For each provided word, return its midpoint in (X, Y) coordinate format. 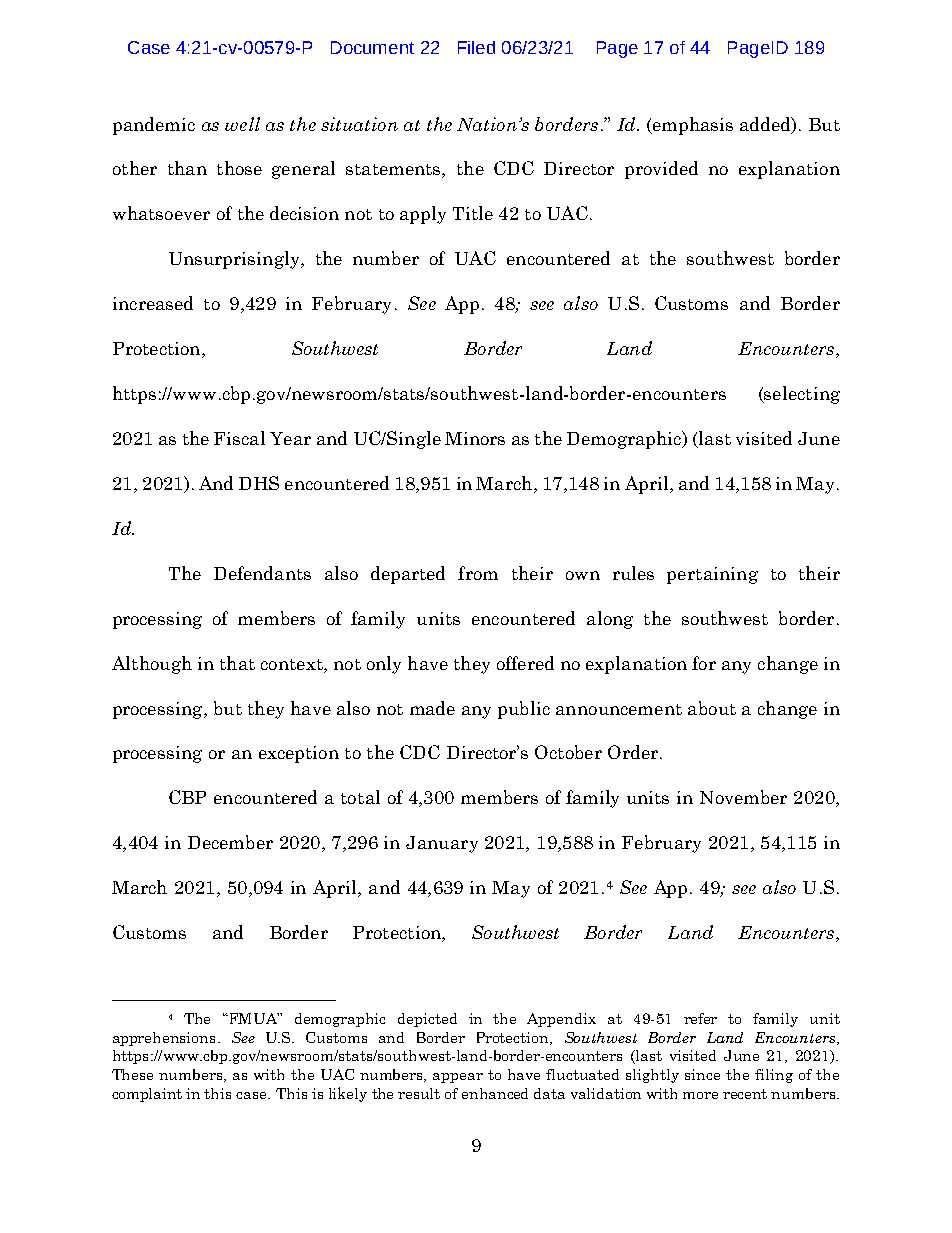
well (242, 124)
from (478, 573)
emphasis (692, 126)
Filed (476, 47)
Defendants (262, 573)
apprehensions (164, 1039)
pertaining (712, 575)
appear (458, 1078)
